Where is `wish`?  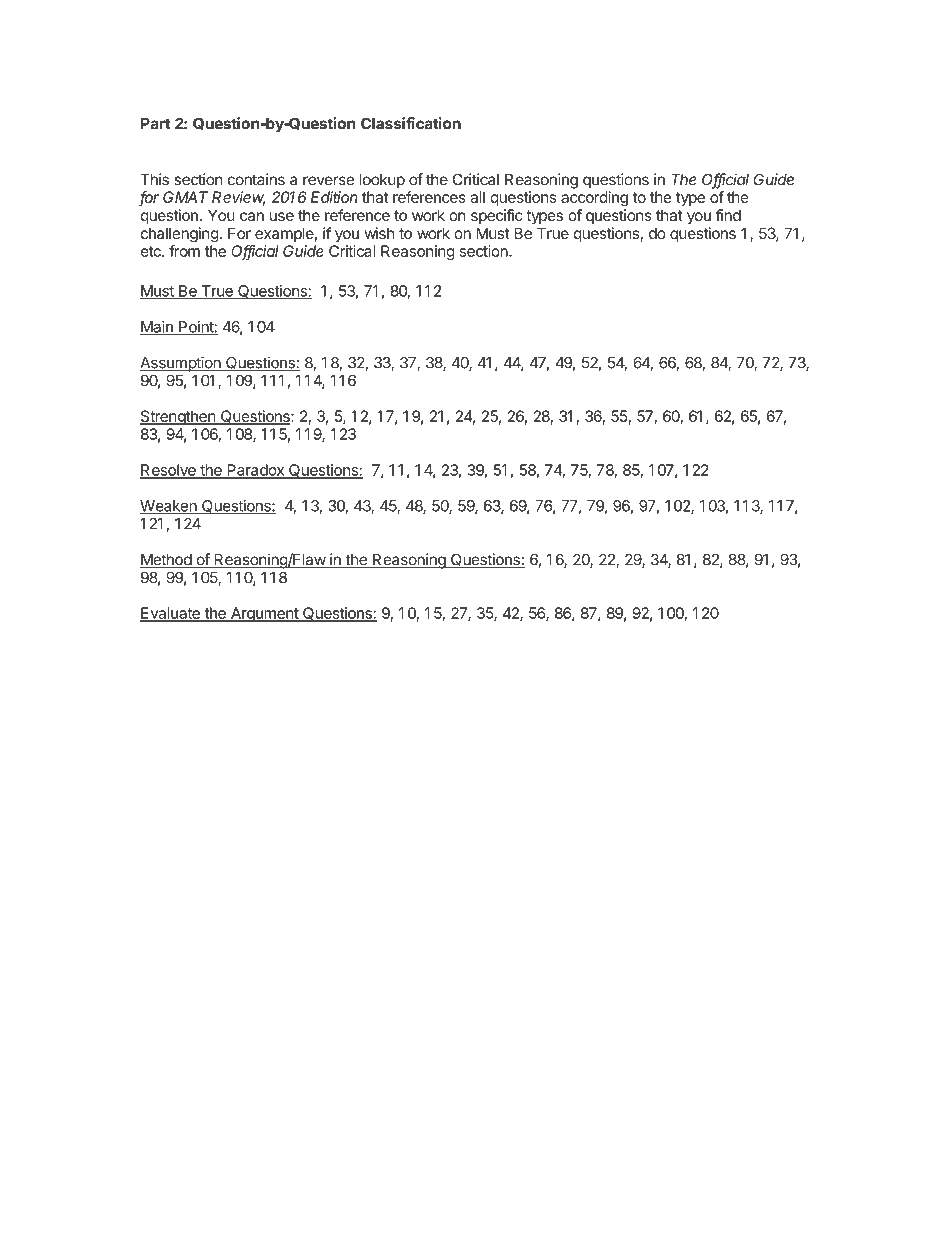 wish is located at coordinates (379, 233).
